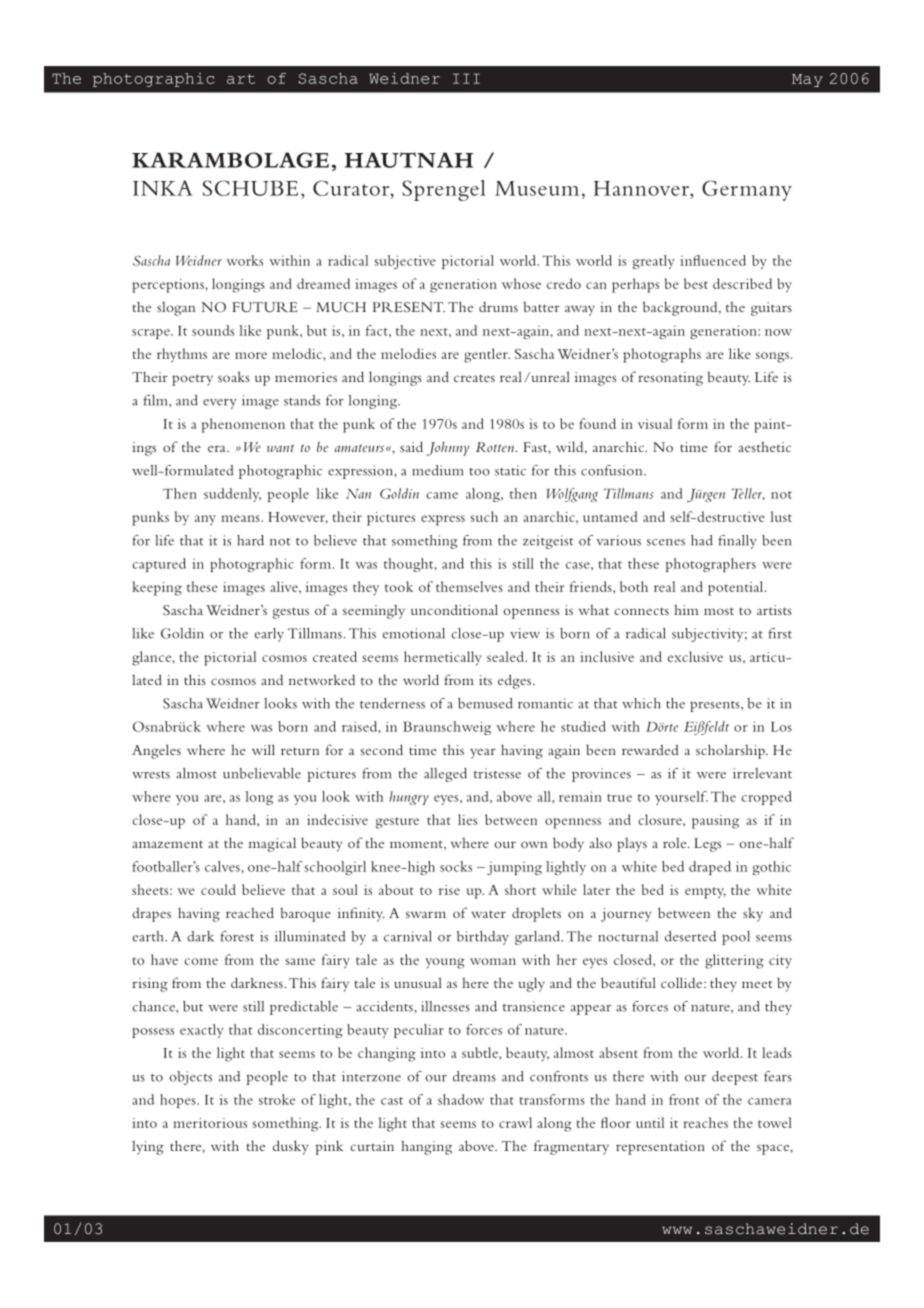 The height and width of the screenshot is (1308, 924). Describe the element at coordinates (269, 635) in the screenshot. I see `early` at that location.
